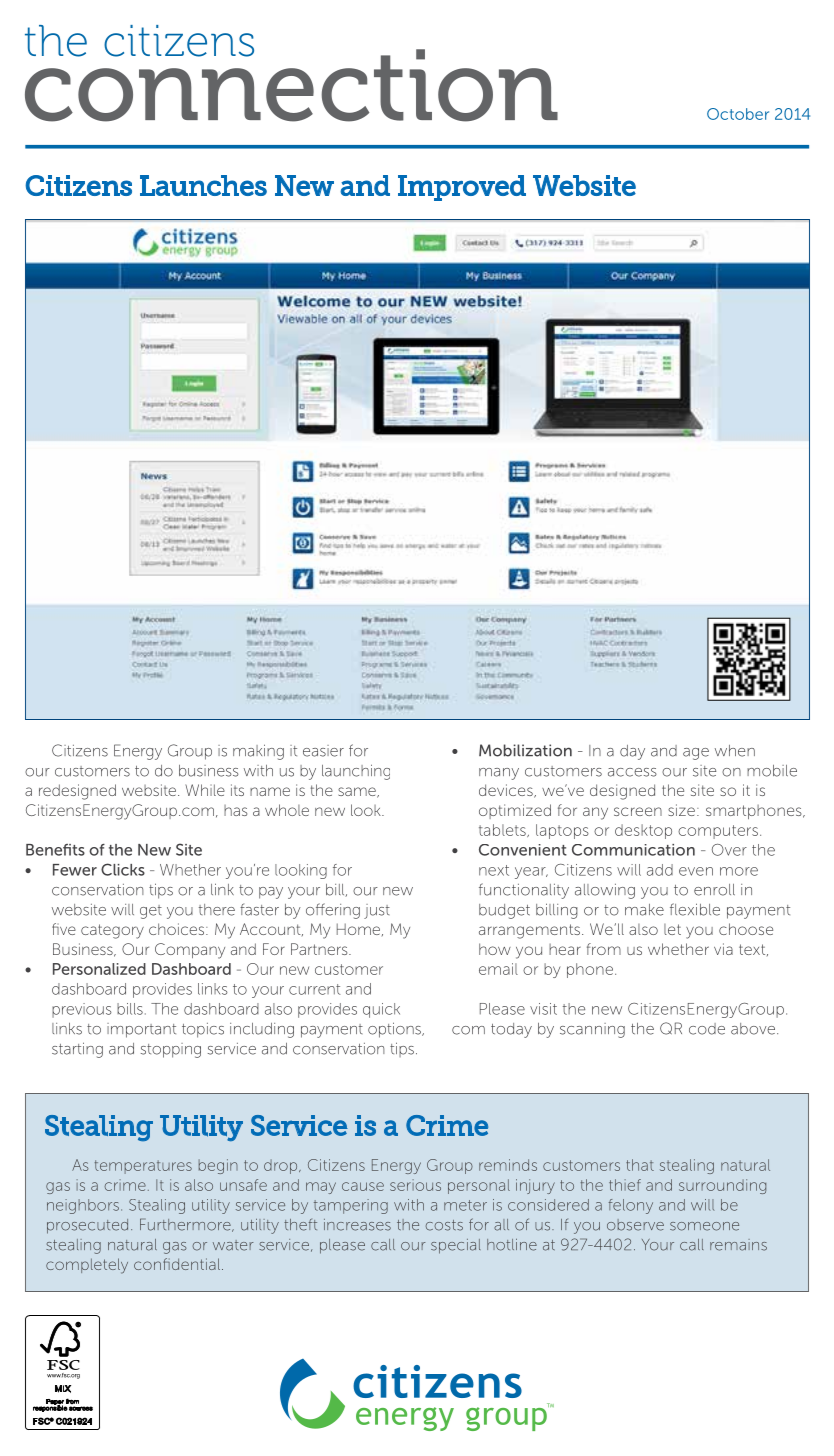  What do you see at coordinates (696, 754) in the page?
I see `age` at bounding box center [696, 754].
